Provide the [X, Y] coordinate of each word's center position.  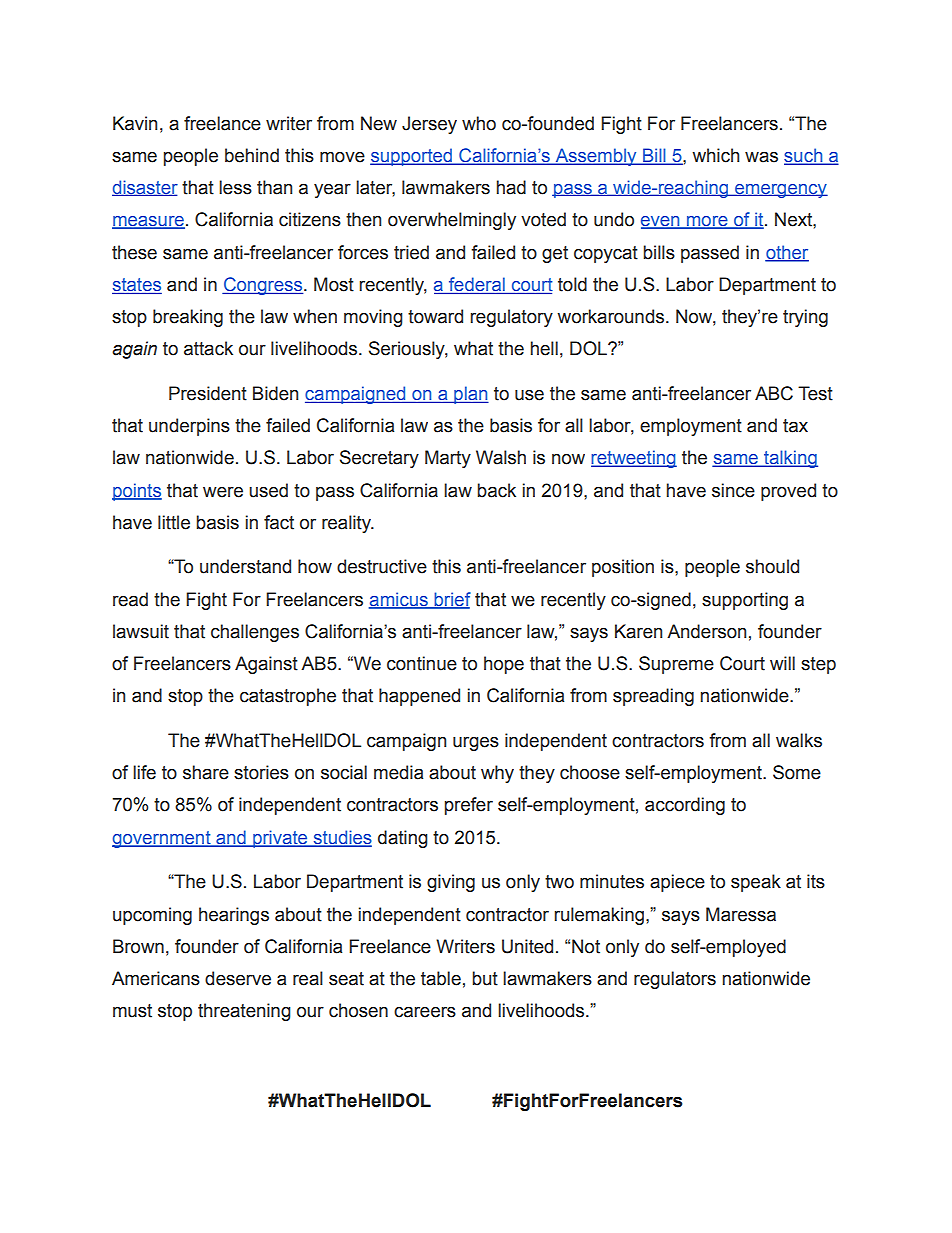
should [772, 566]
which [715, 155]
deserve [238, 978]
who [479, 123]
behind [252, 155]
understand [245, 566]
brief [451, 600]
